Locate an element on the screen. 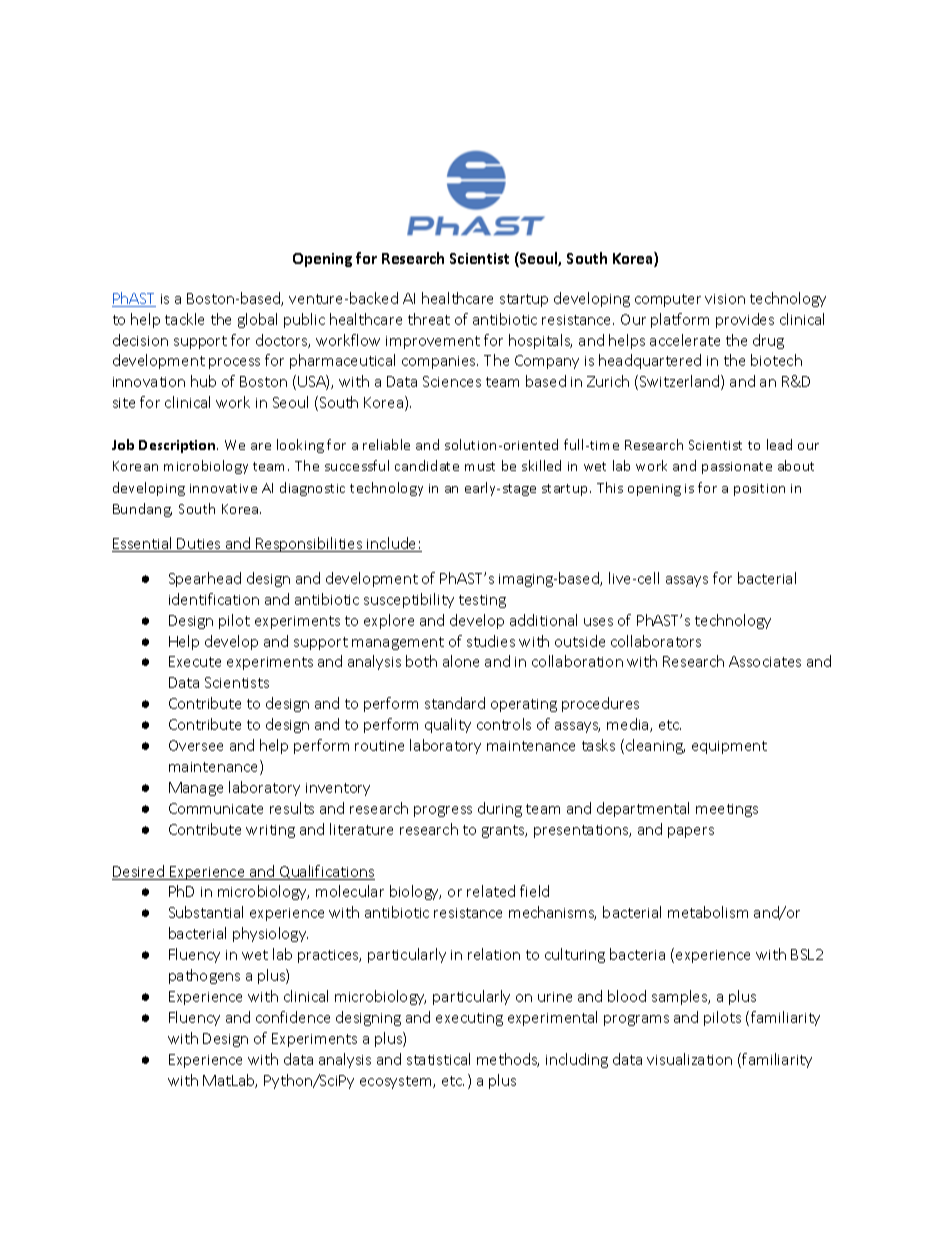 The image size is (952, 1233). Execute is located at coordinates (195, 661).
